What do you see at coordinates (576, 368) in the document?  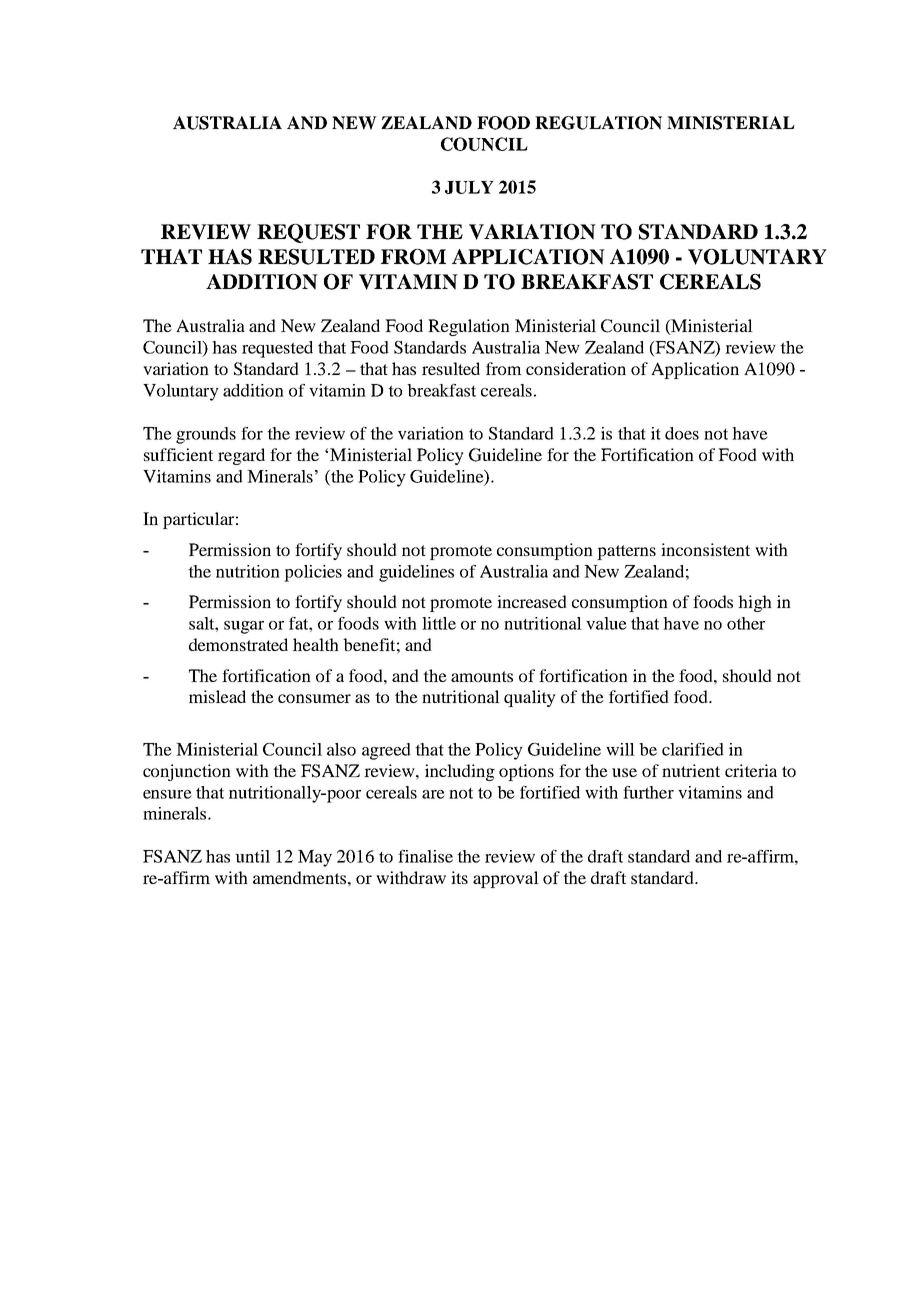 I see `consideration` at bounding box center [576, 368].
